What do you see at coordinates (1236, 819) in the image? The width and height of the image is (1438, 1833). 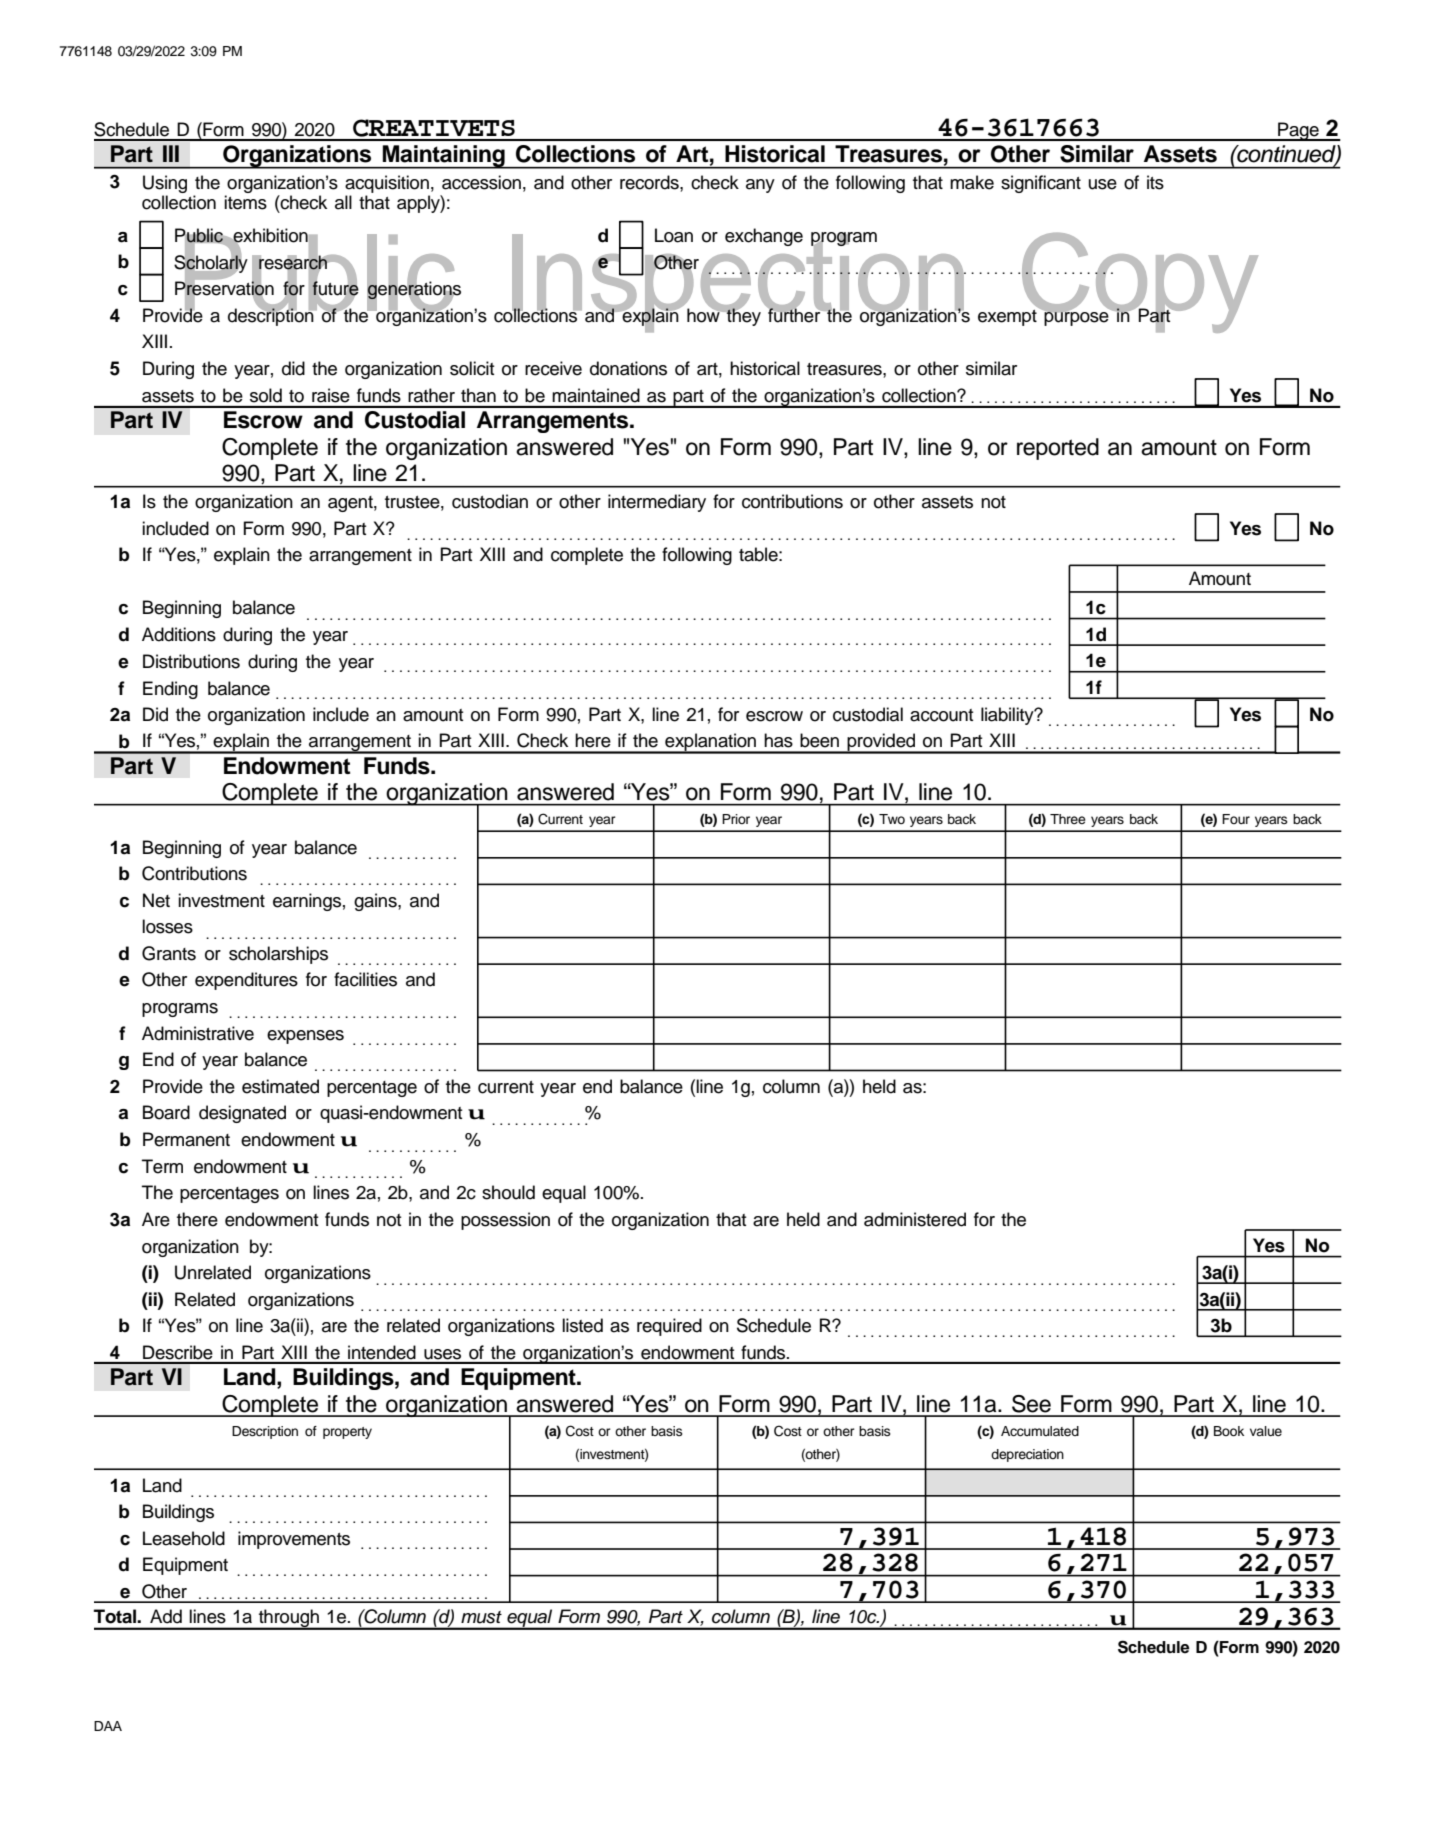 I see `Four` at bounding box center [1236, 819].
